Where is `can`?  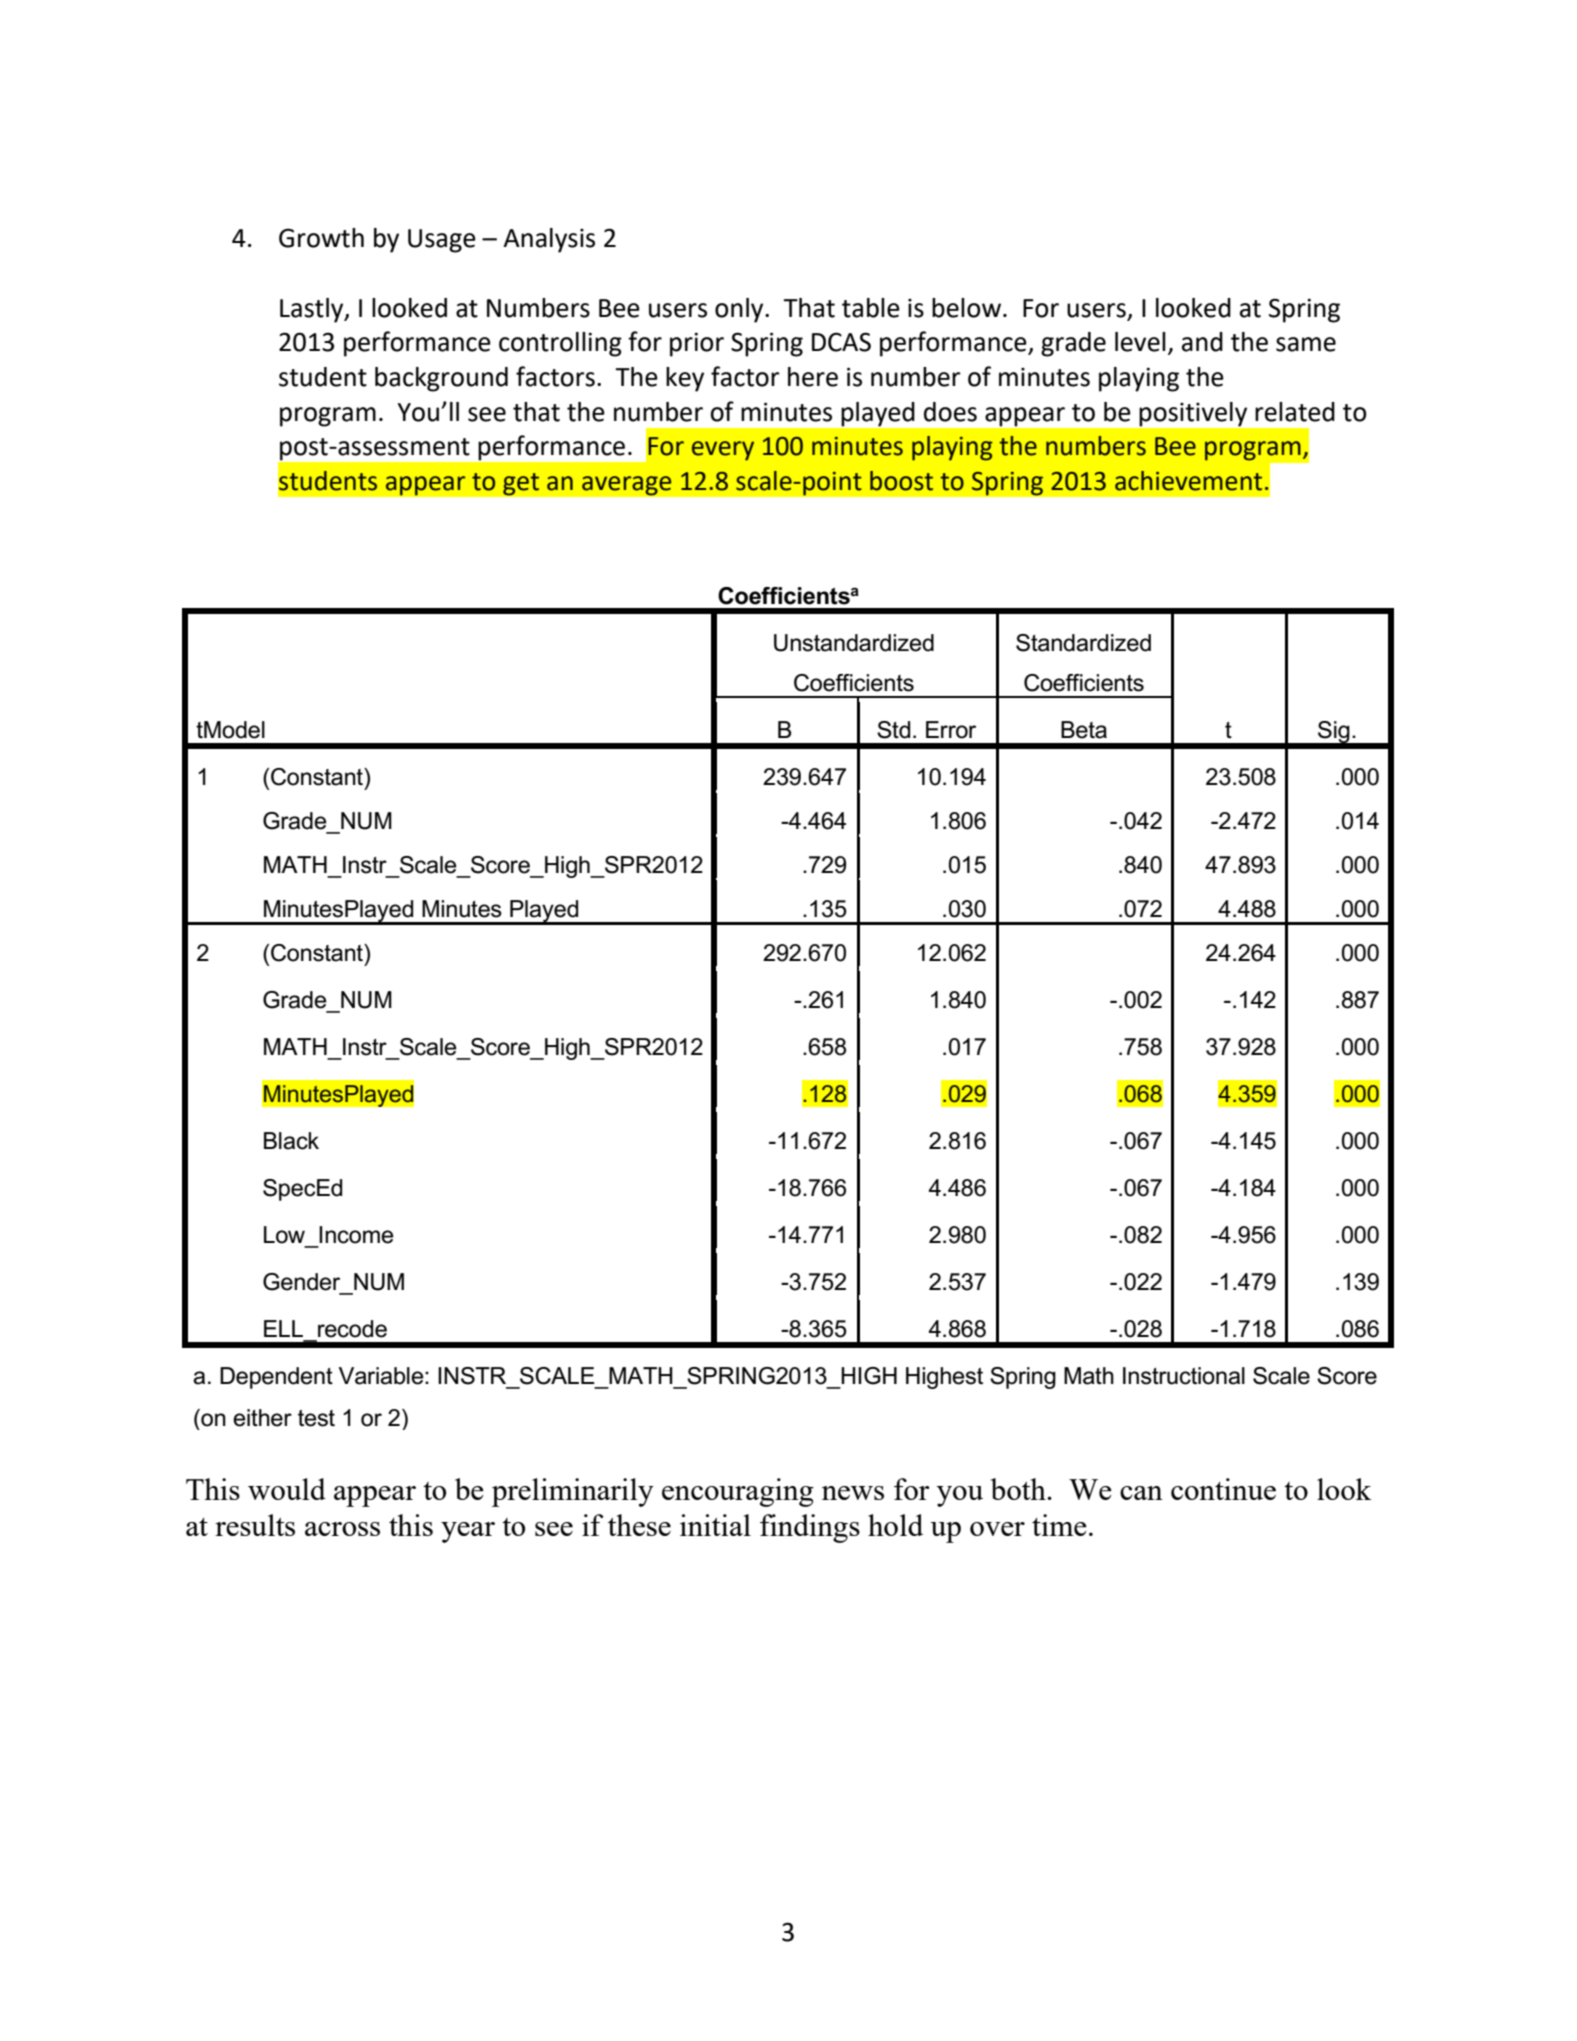 can is located at coordinates (1141, 1493).
